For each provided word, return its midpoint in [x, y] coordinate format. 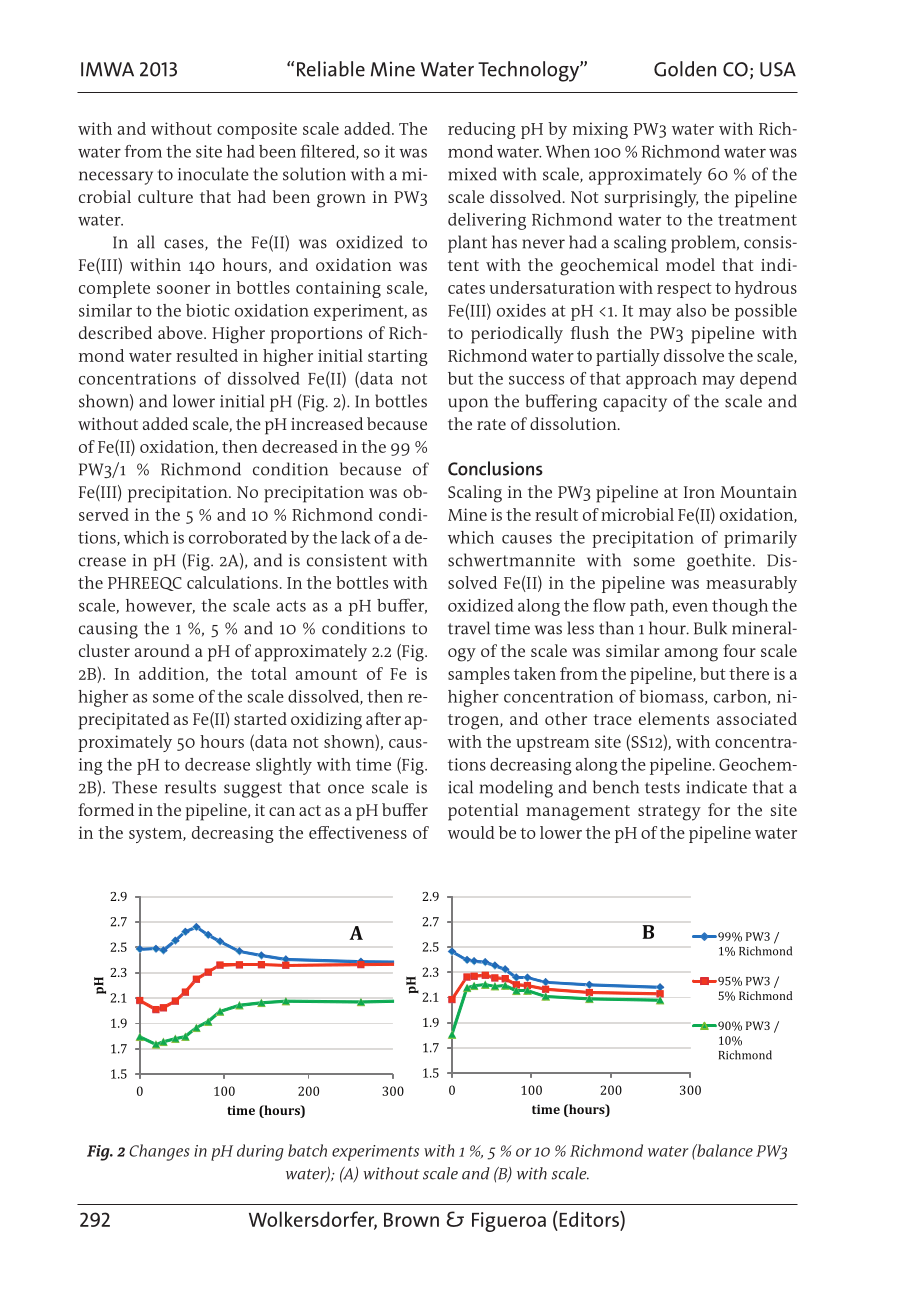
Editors [589, 1219]
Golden [685, 69]
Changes [159, 1152]
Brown [411, 1219]
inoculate [213, 174]
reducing [482, 130]
